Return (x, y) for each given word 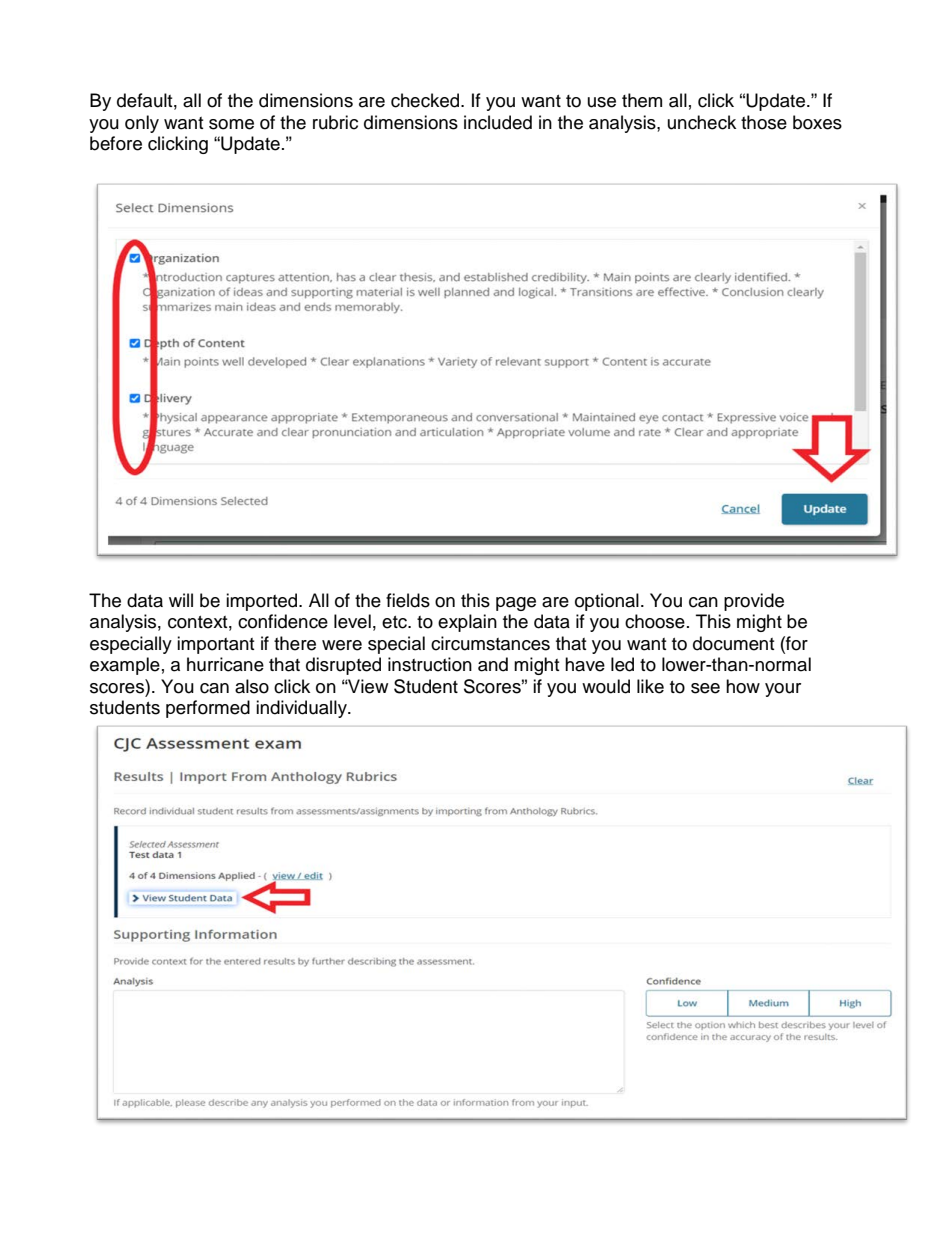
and (493, 664)
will (181, 600)
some (231, 124)
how (743, 686)
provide (754, 602)
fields (408, 600)
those (764, 122)
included (498, 122)
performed (208, 709)
